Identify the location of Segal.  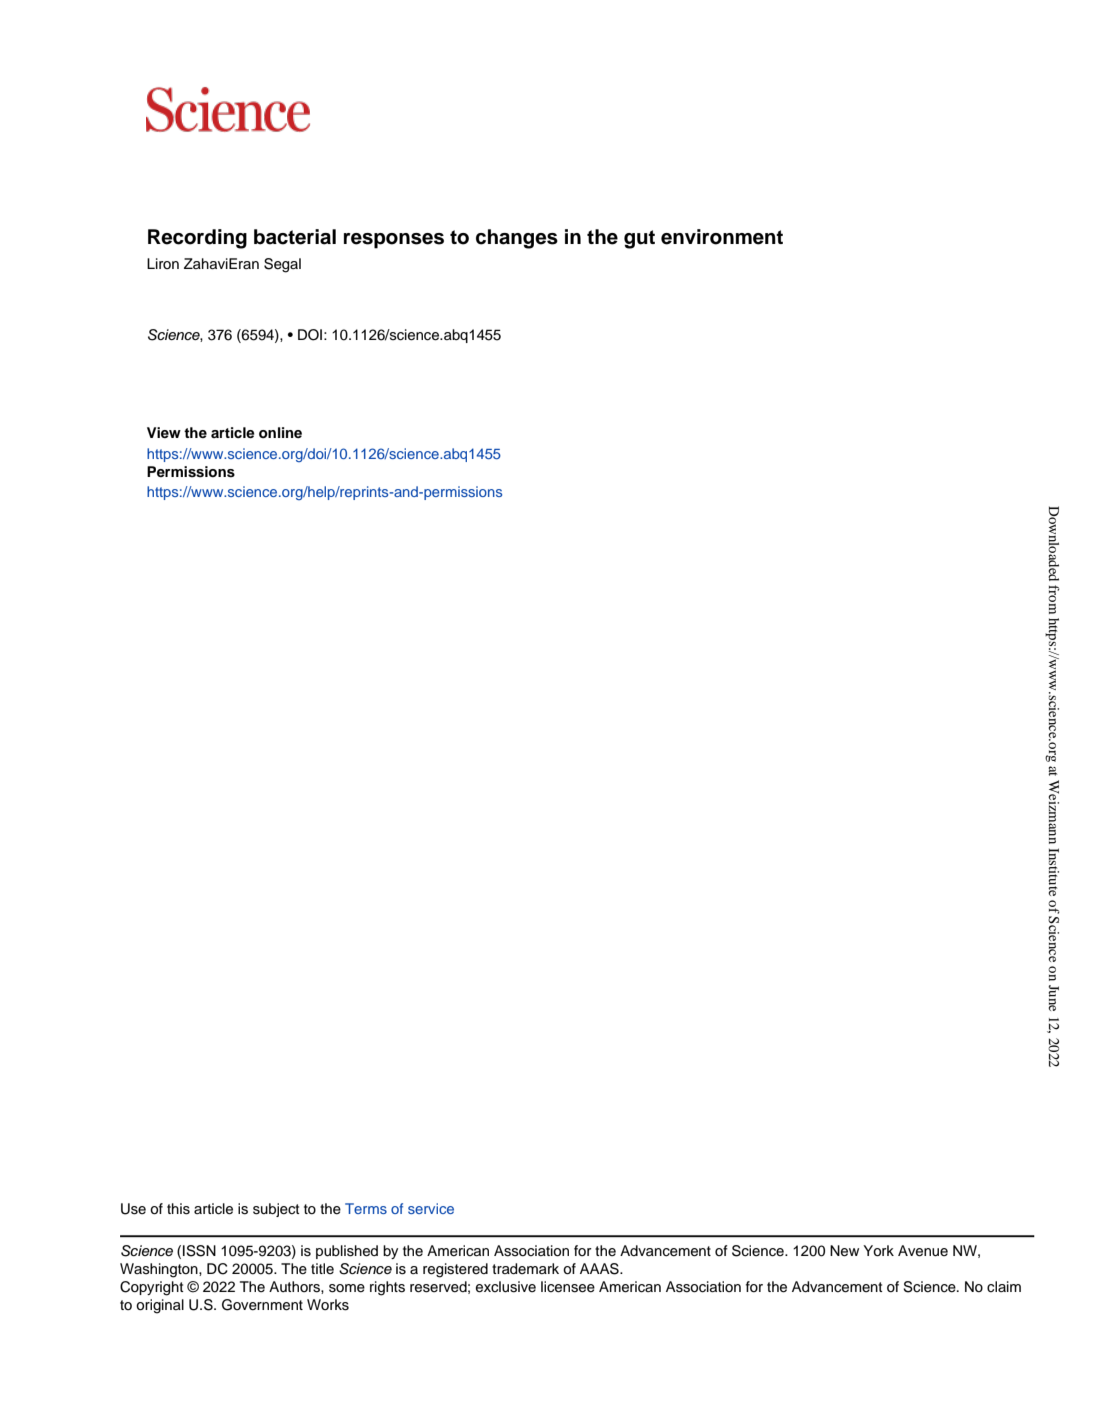
(282, 265).
